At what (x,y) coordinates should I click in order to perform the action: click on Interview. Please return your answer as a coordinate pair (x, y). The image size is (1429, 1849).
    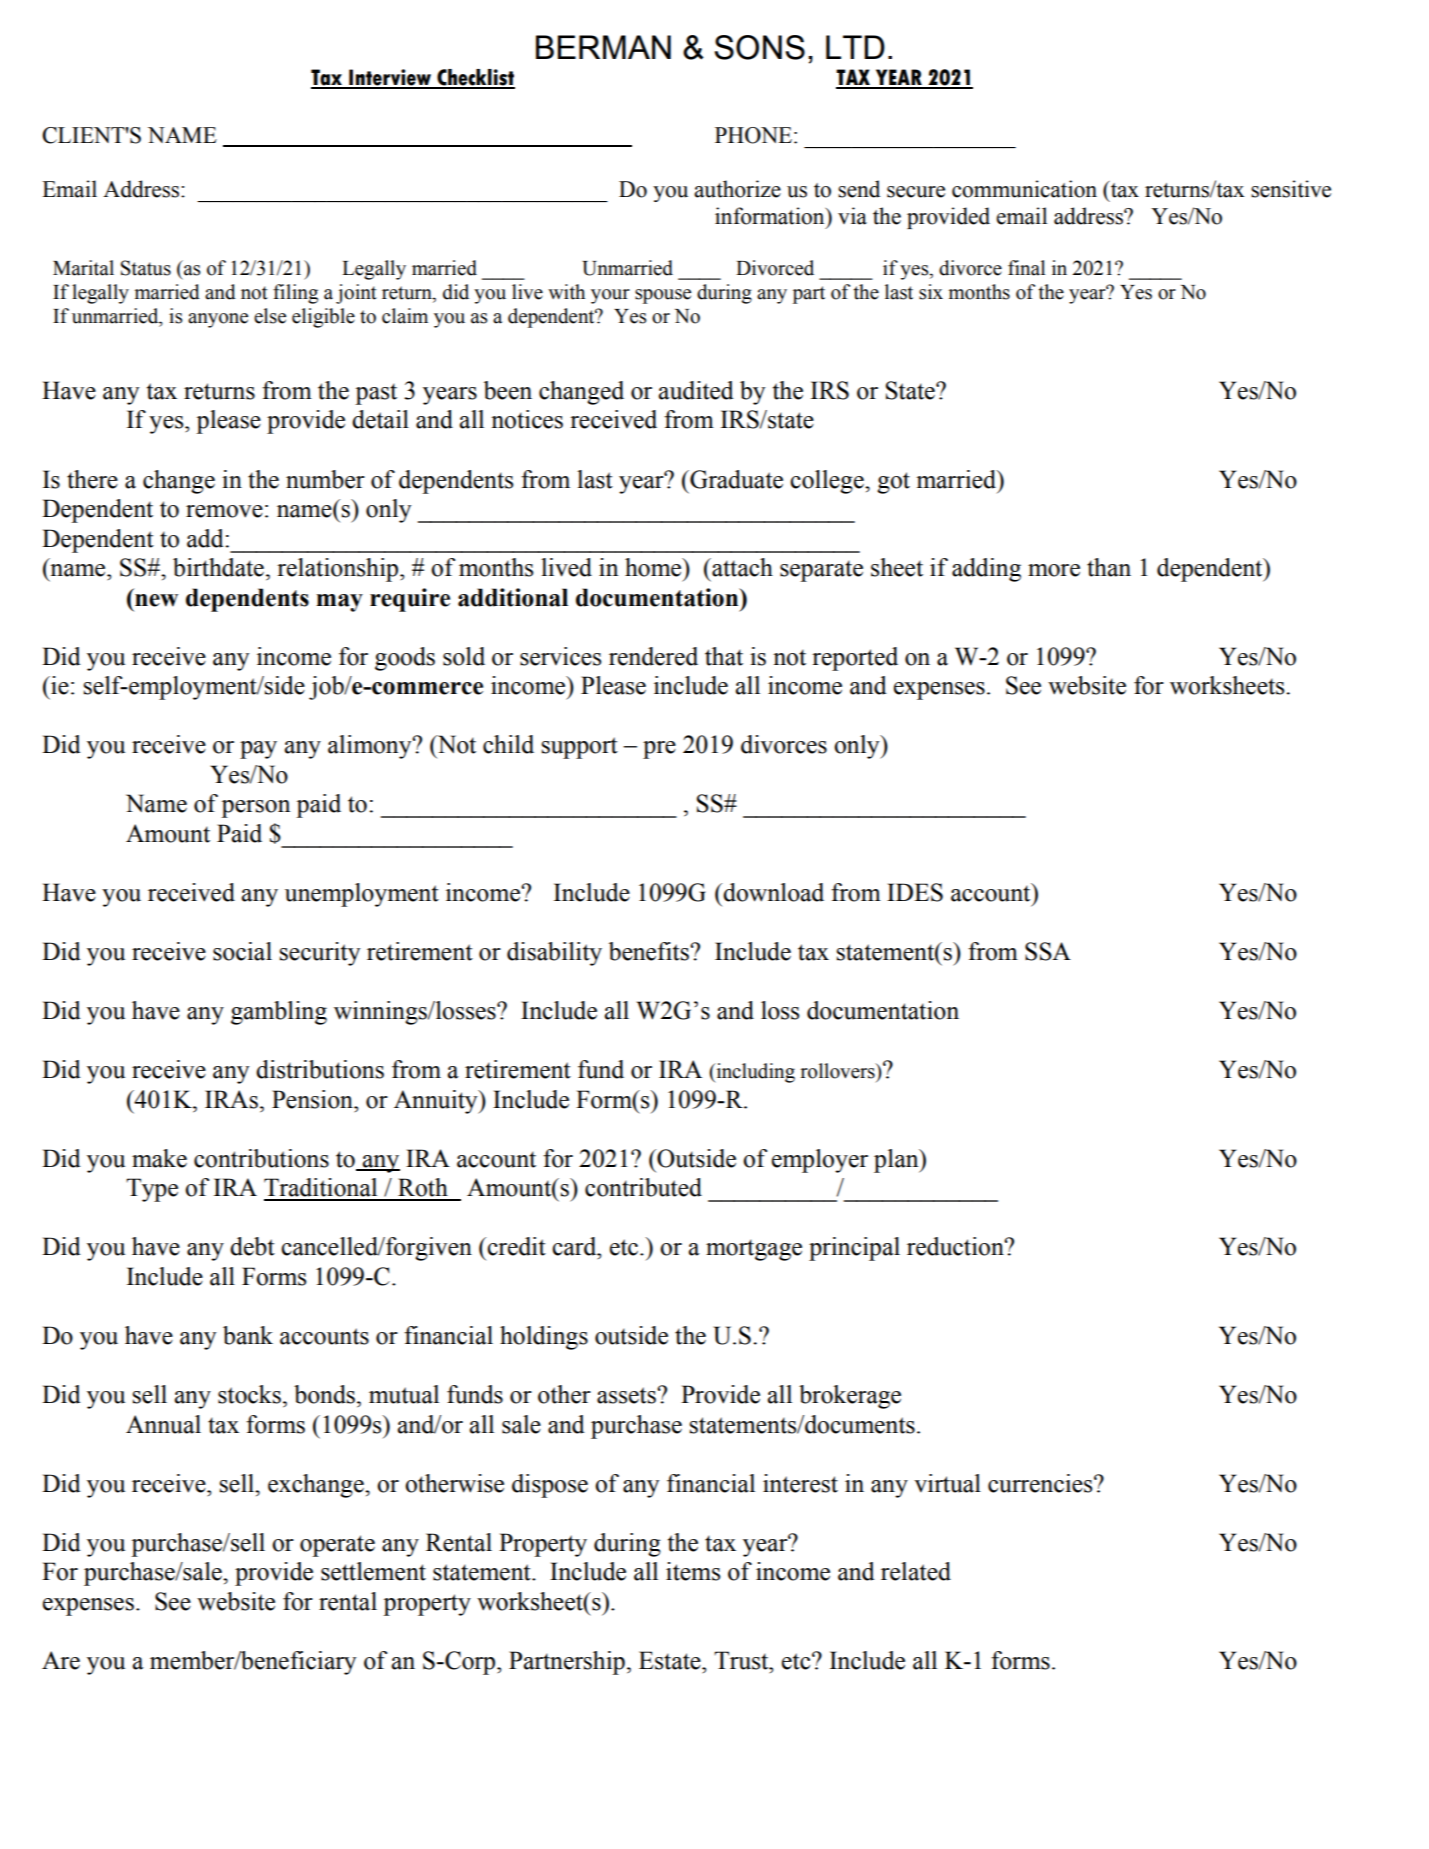
    Looking at the image, I should click on (390, 78).
